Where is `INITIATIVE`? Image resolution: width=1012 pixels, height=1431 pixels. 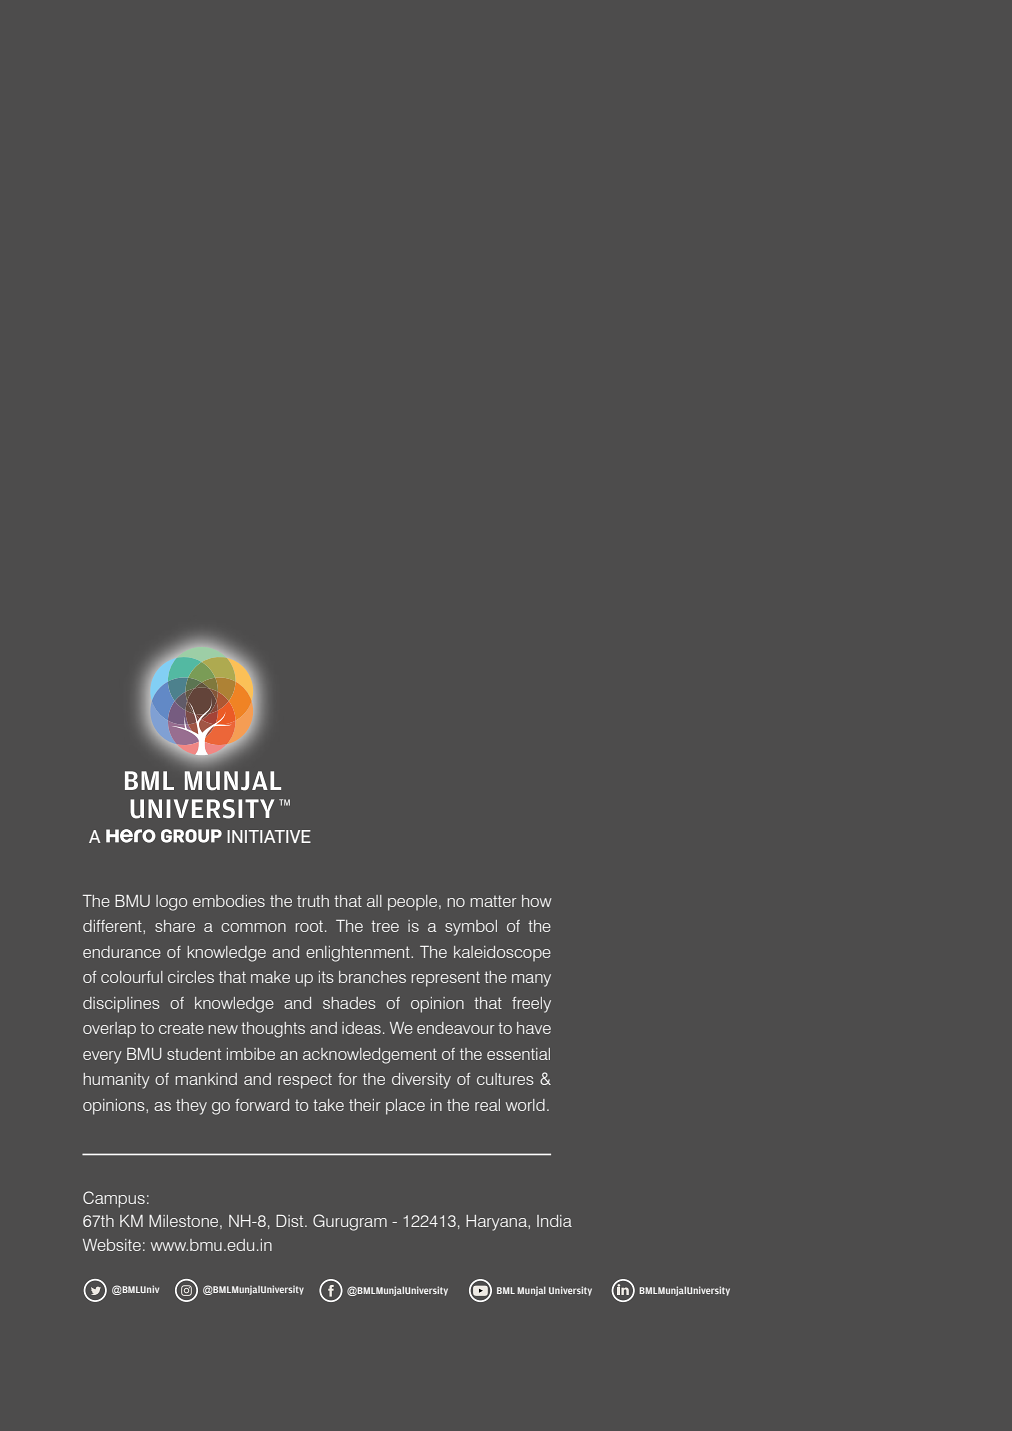 INITIATIVE is located at coordinates (269, 836).
